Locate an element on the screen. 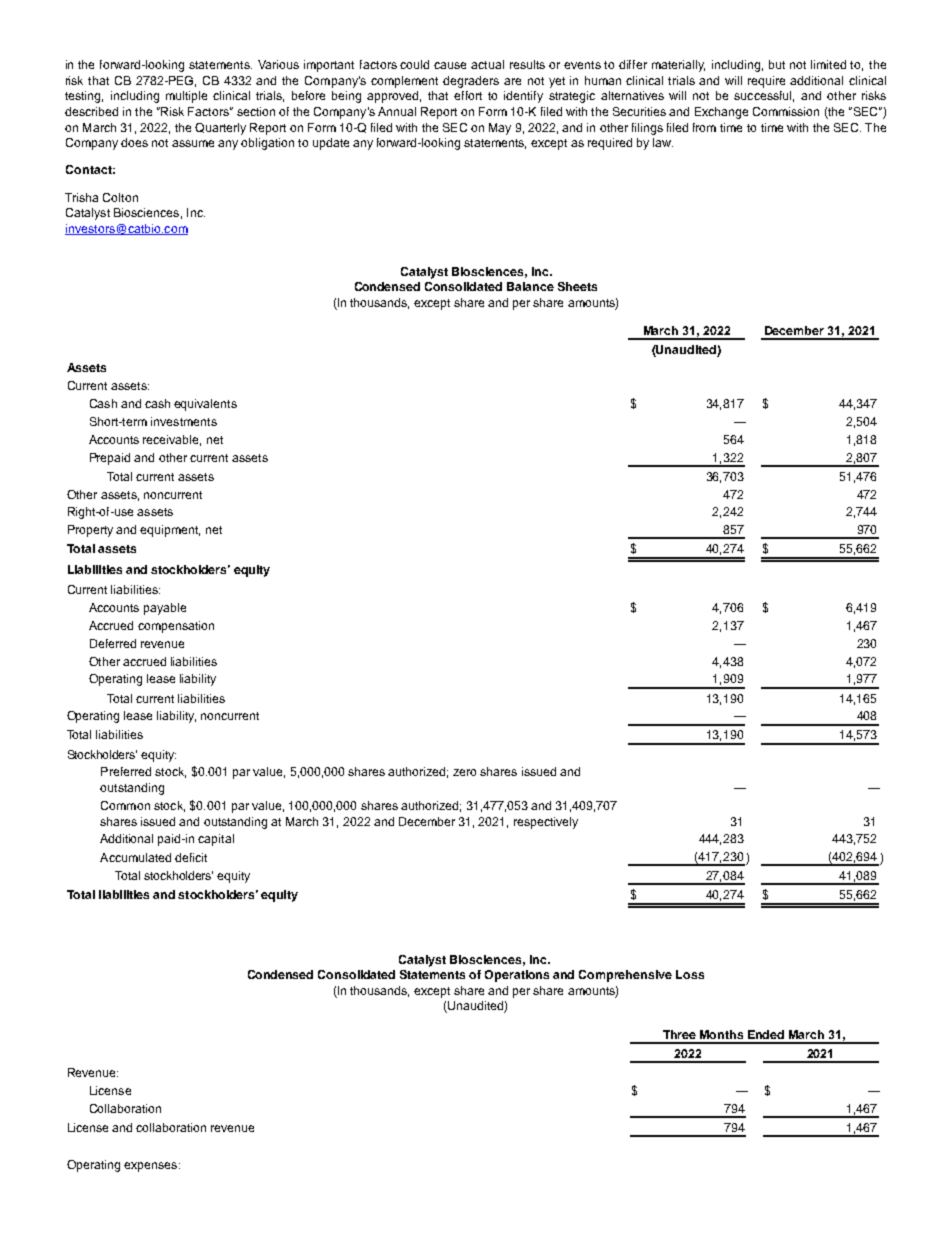 The width and height of the screenshot is (952, 1233). effort is located at coordinates (468, 95).
